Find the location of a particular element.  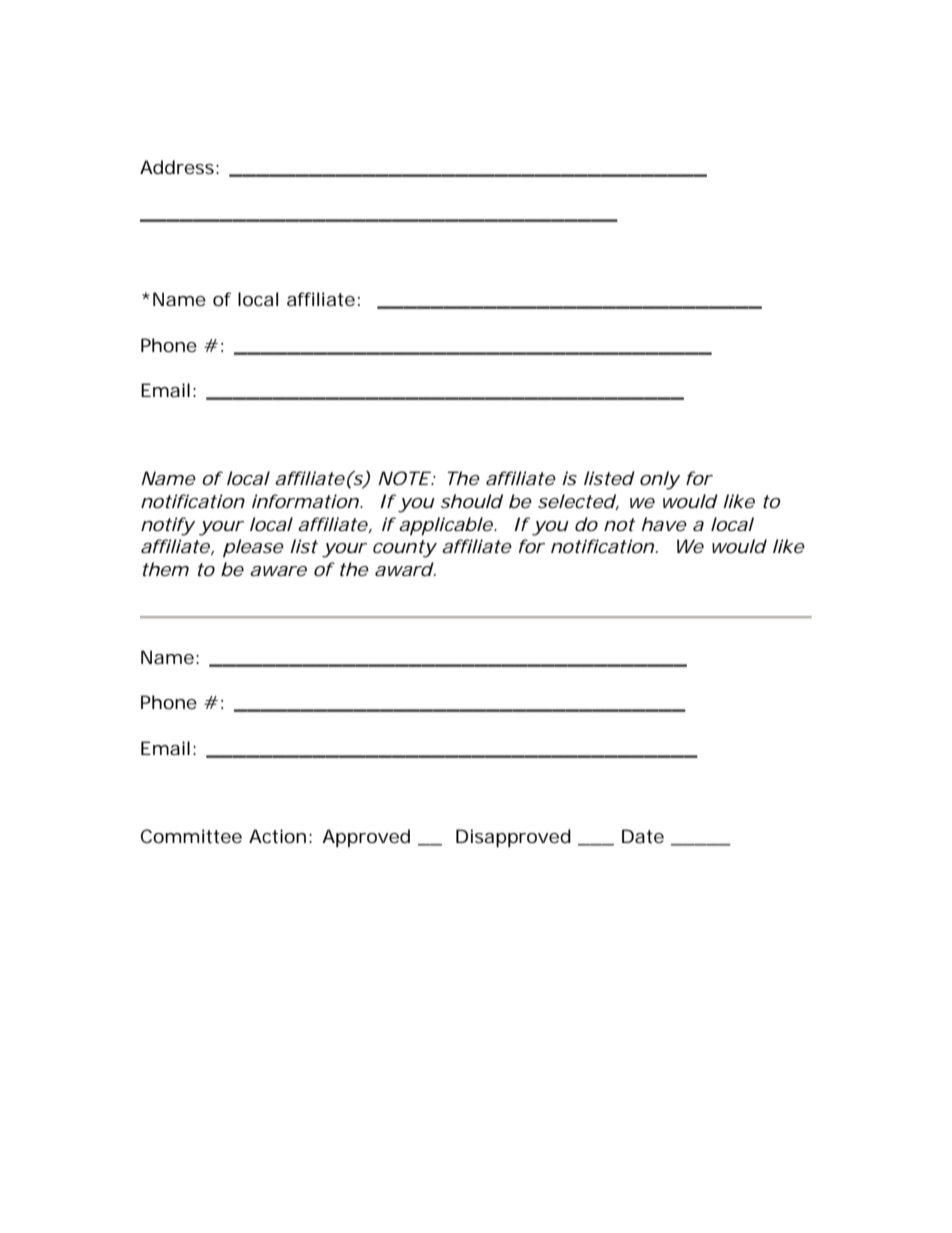

Committee is located at coordinates (191, 836).
